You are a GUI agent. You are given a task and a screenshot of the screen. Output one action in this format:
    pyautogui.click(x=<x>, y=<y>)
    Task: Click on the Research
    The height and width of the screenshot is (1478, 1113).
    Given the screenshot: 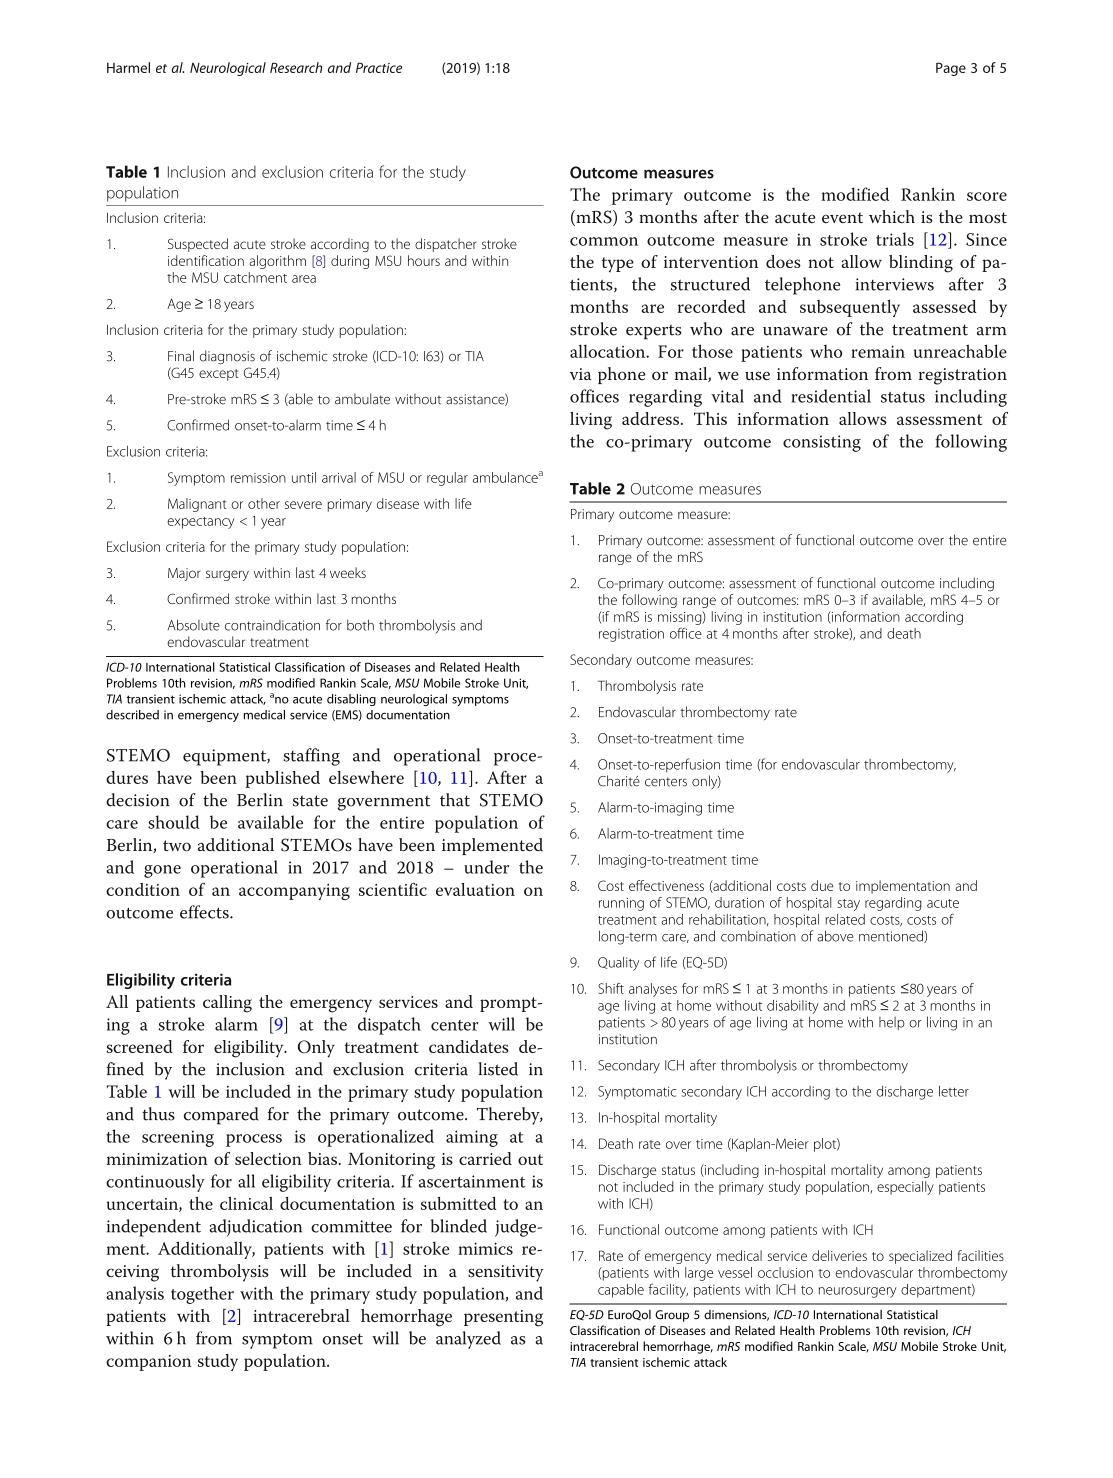 What is the action you would take?
    pyautogui.click(x=296, y=67)
